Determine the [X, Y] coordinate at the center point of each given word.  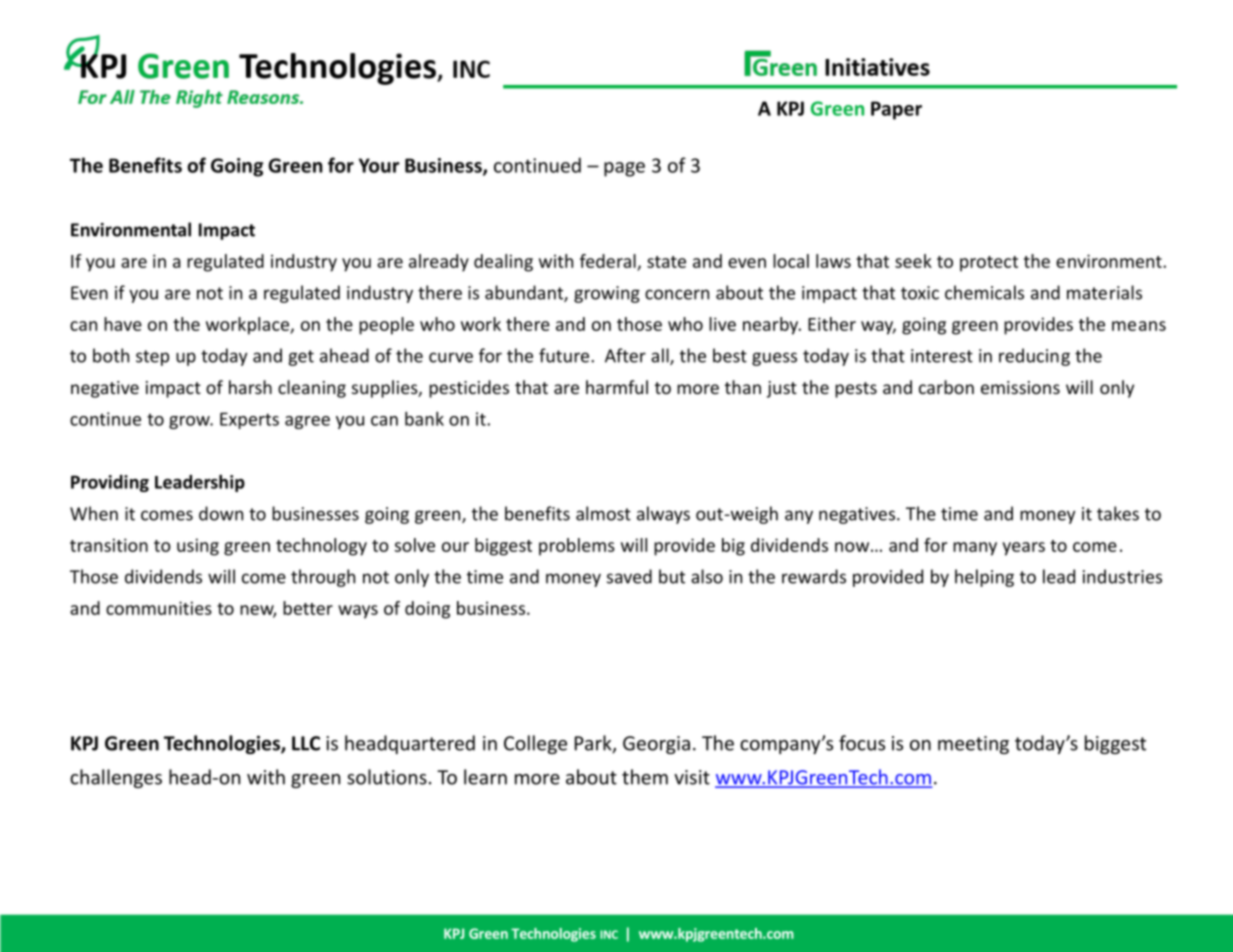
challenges [116, 778]
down [221, 513]
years [1023, 549]
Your [379, 165]
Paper [896, 110]
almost [603, 513]
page [624, 169]
